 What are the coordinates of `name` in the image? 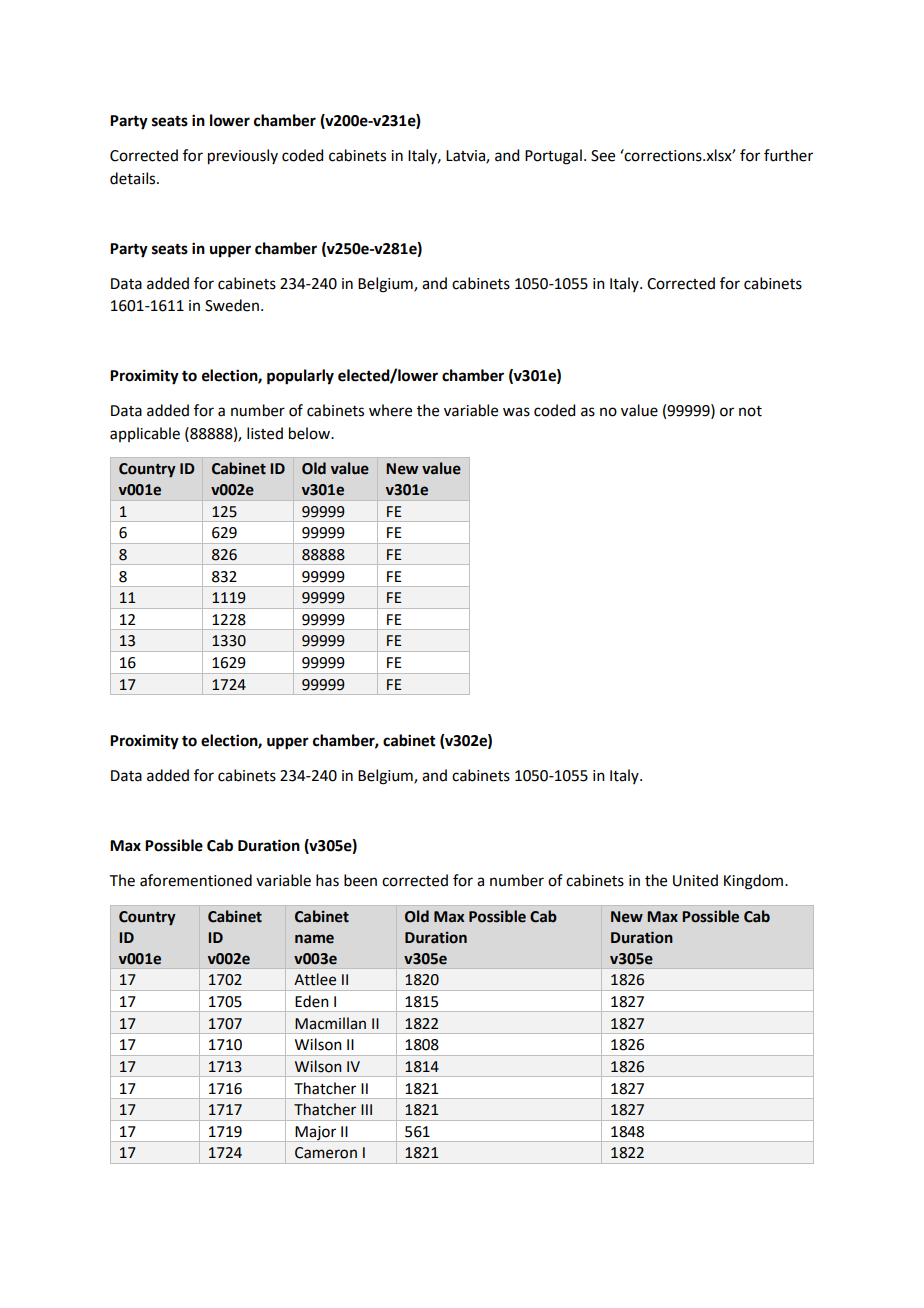 It's located at (314, 939).
